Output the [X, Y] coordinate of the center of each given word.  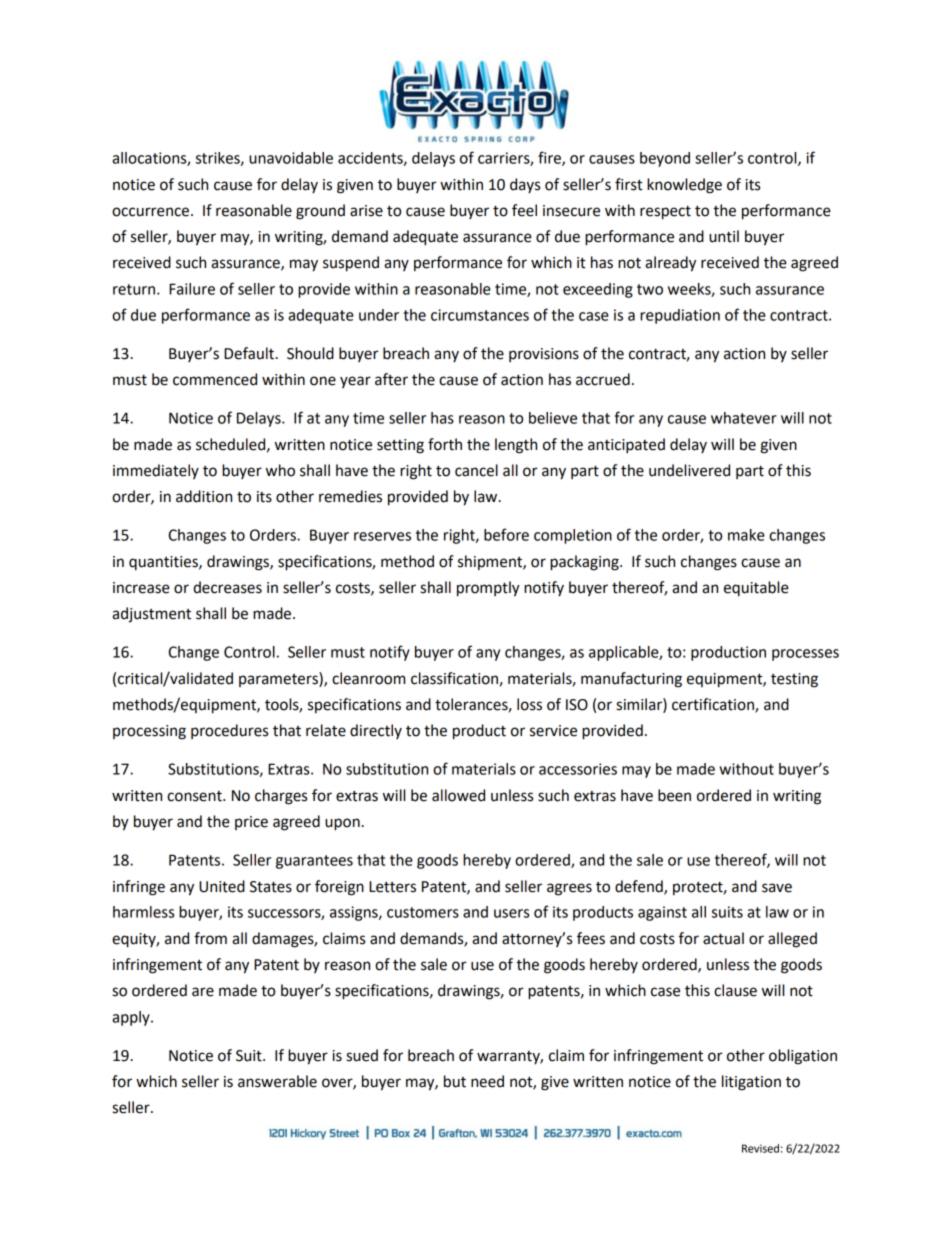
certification [714, 705]
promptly [488, 589]
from [210, 938]
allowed [458, 795]
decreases [227, 587]
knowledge [684, 186]
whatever [744, 418]
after [391, 379]
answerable [277, 1081]
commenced [215, 379]
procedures [229, 731]
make [746, 535]
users [511, 913]
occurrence [150, 212]
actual [723, 938]
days [525, 185]
